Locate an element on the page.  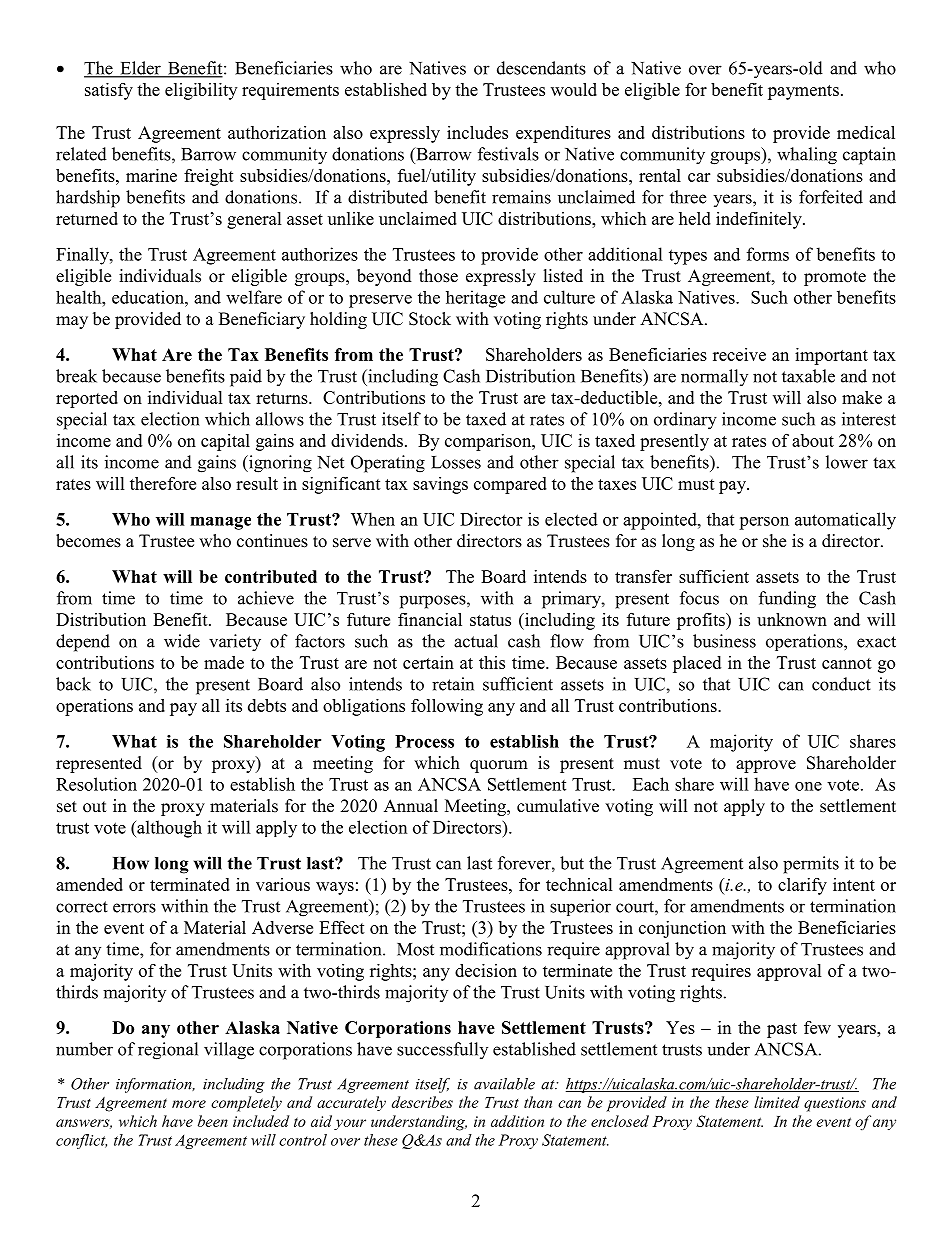
payments is located at coordinates (803, 92).
